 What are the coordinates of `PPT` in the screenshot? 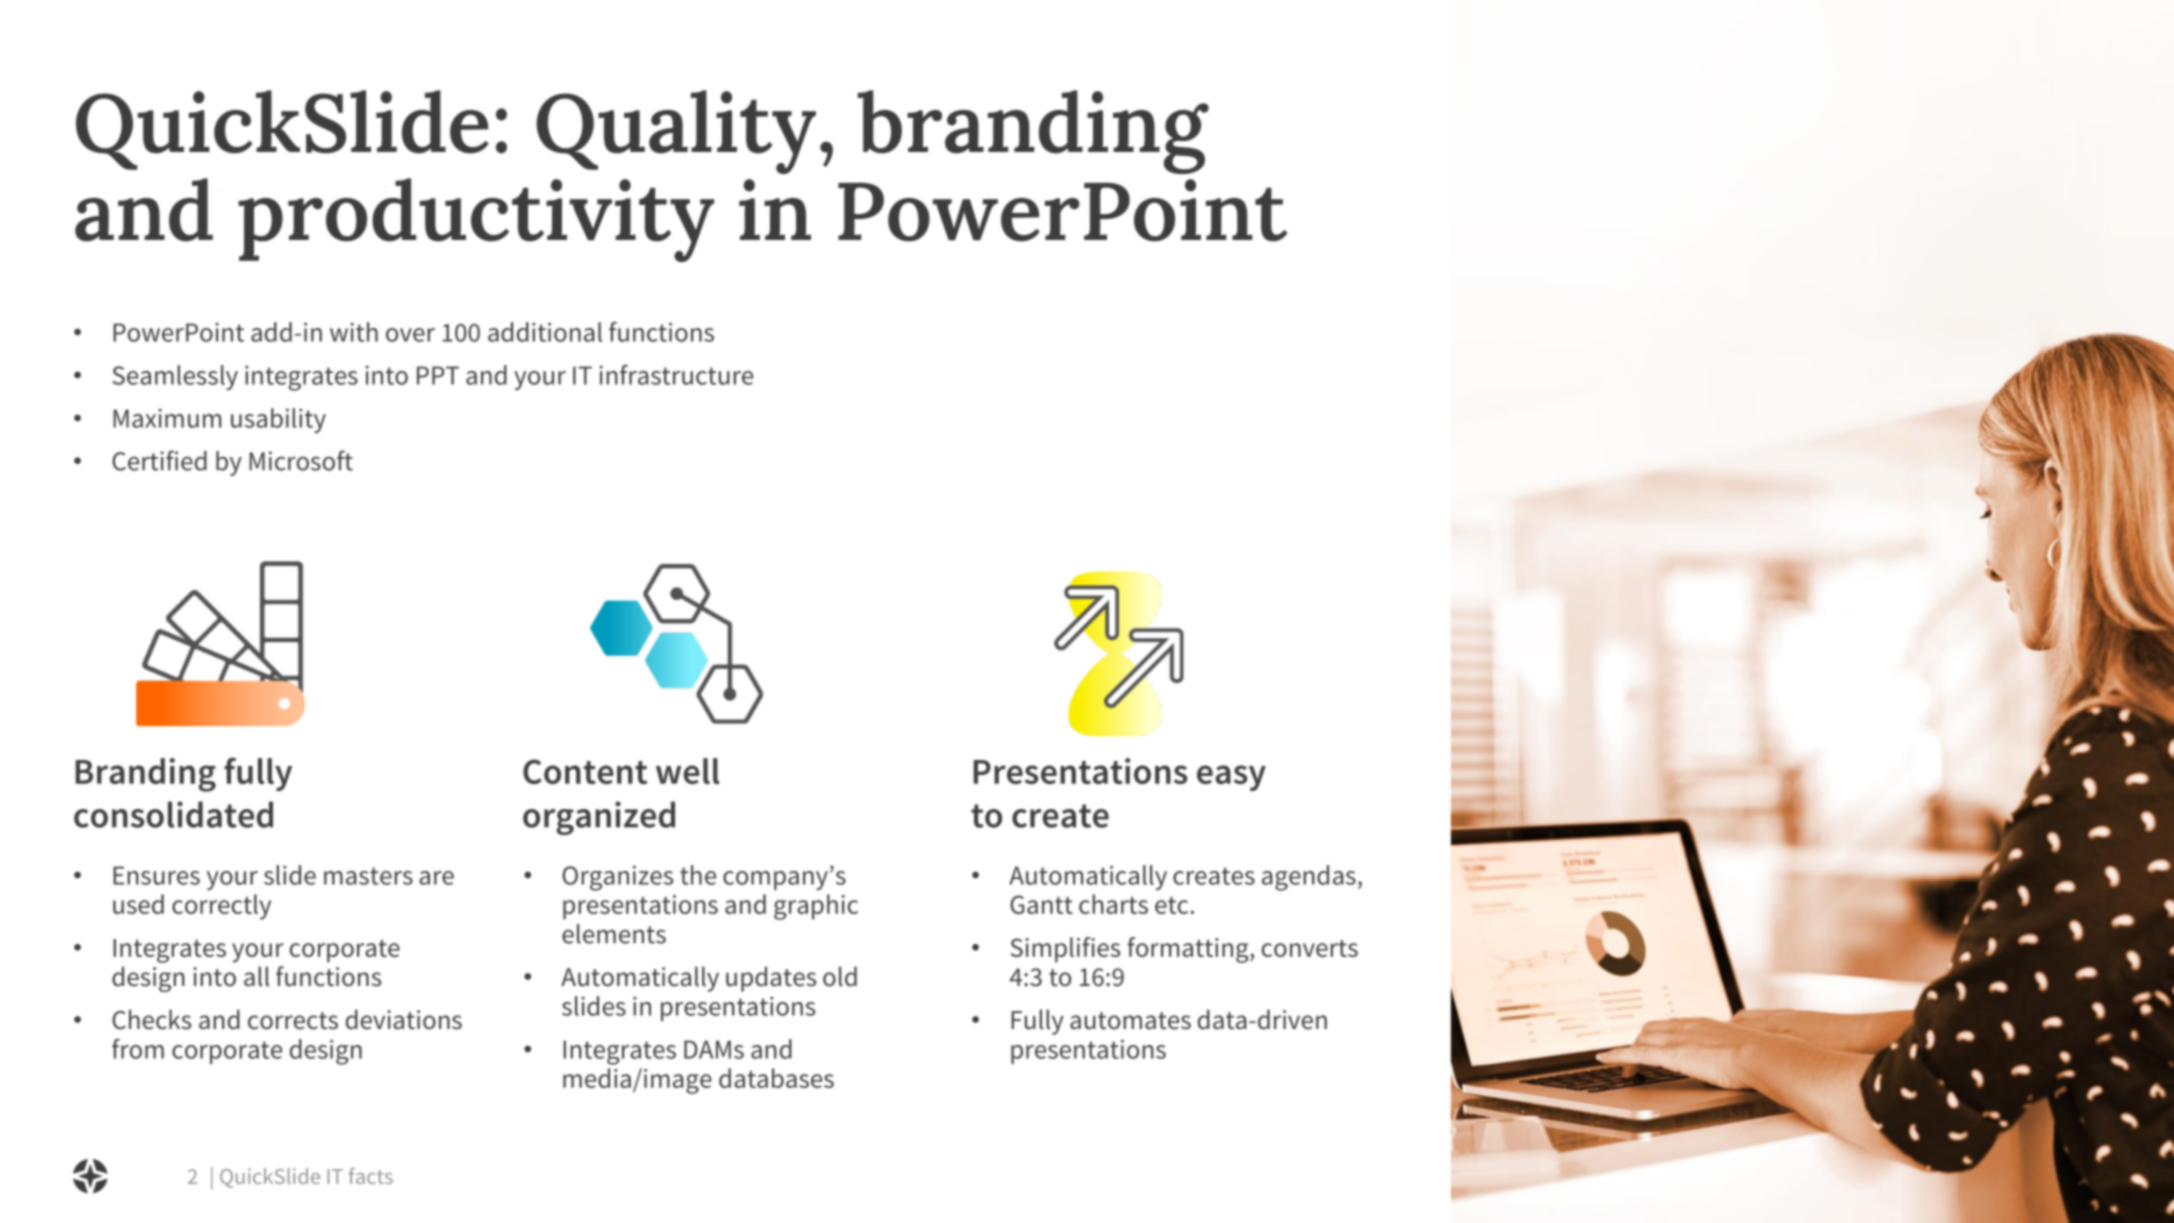 It's located at (438, 375).
